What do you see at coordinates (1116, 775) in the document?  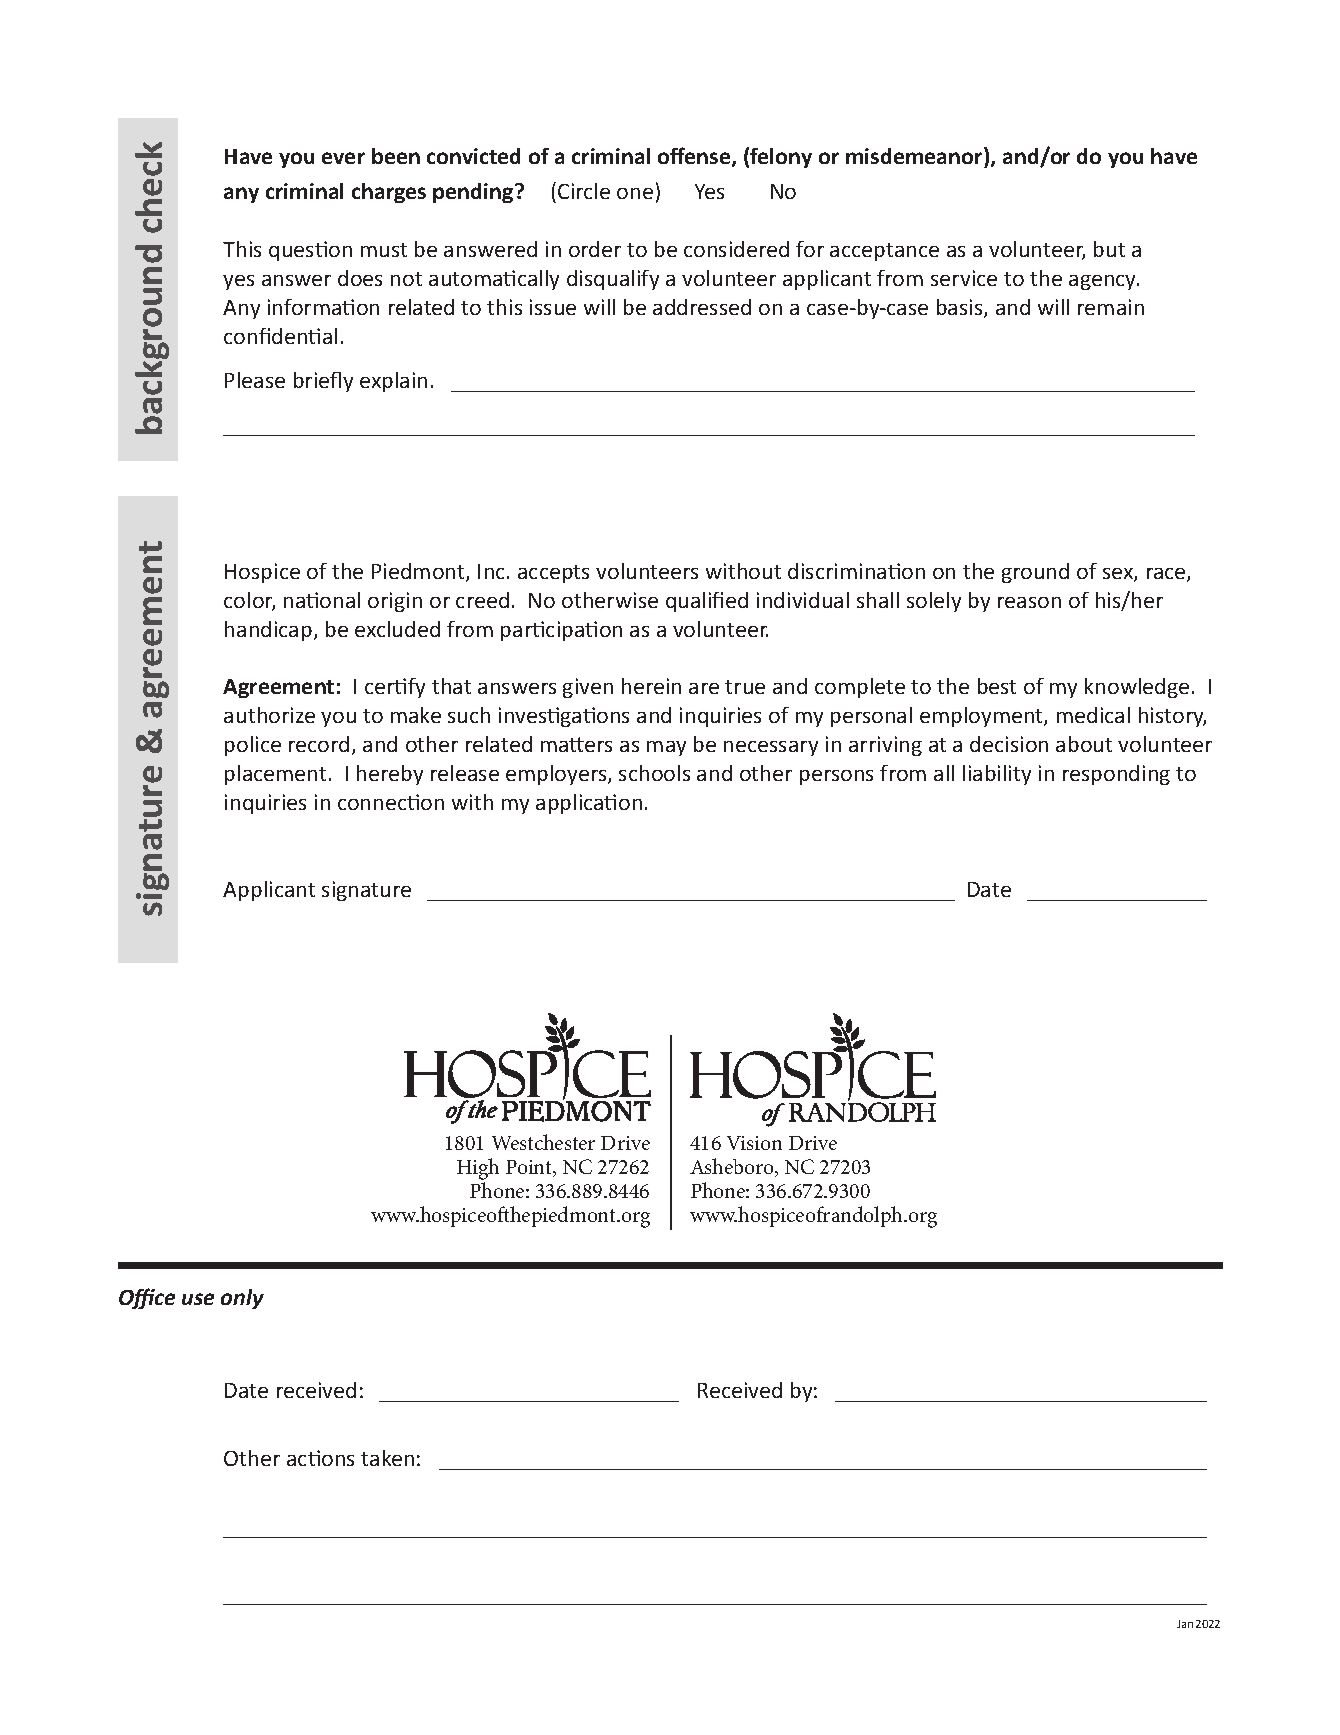 I see `responding` at bounding box center [1116, 775].
